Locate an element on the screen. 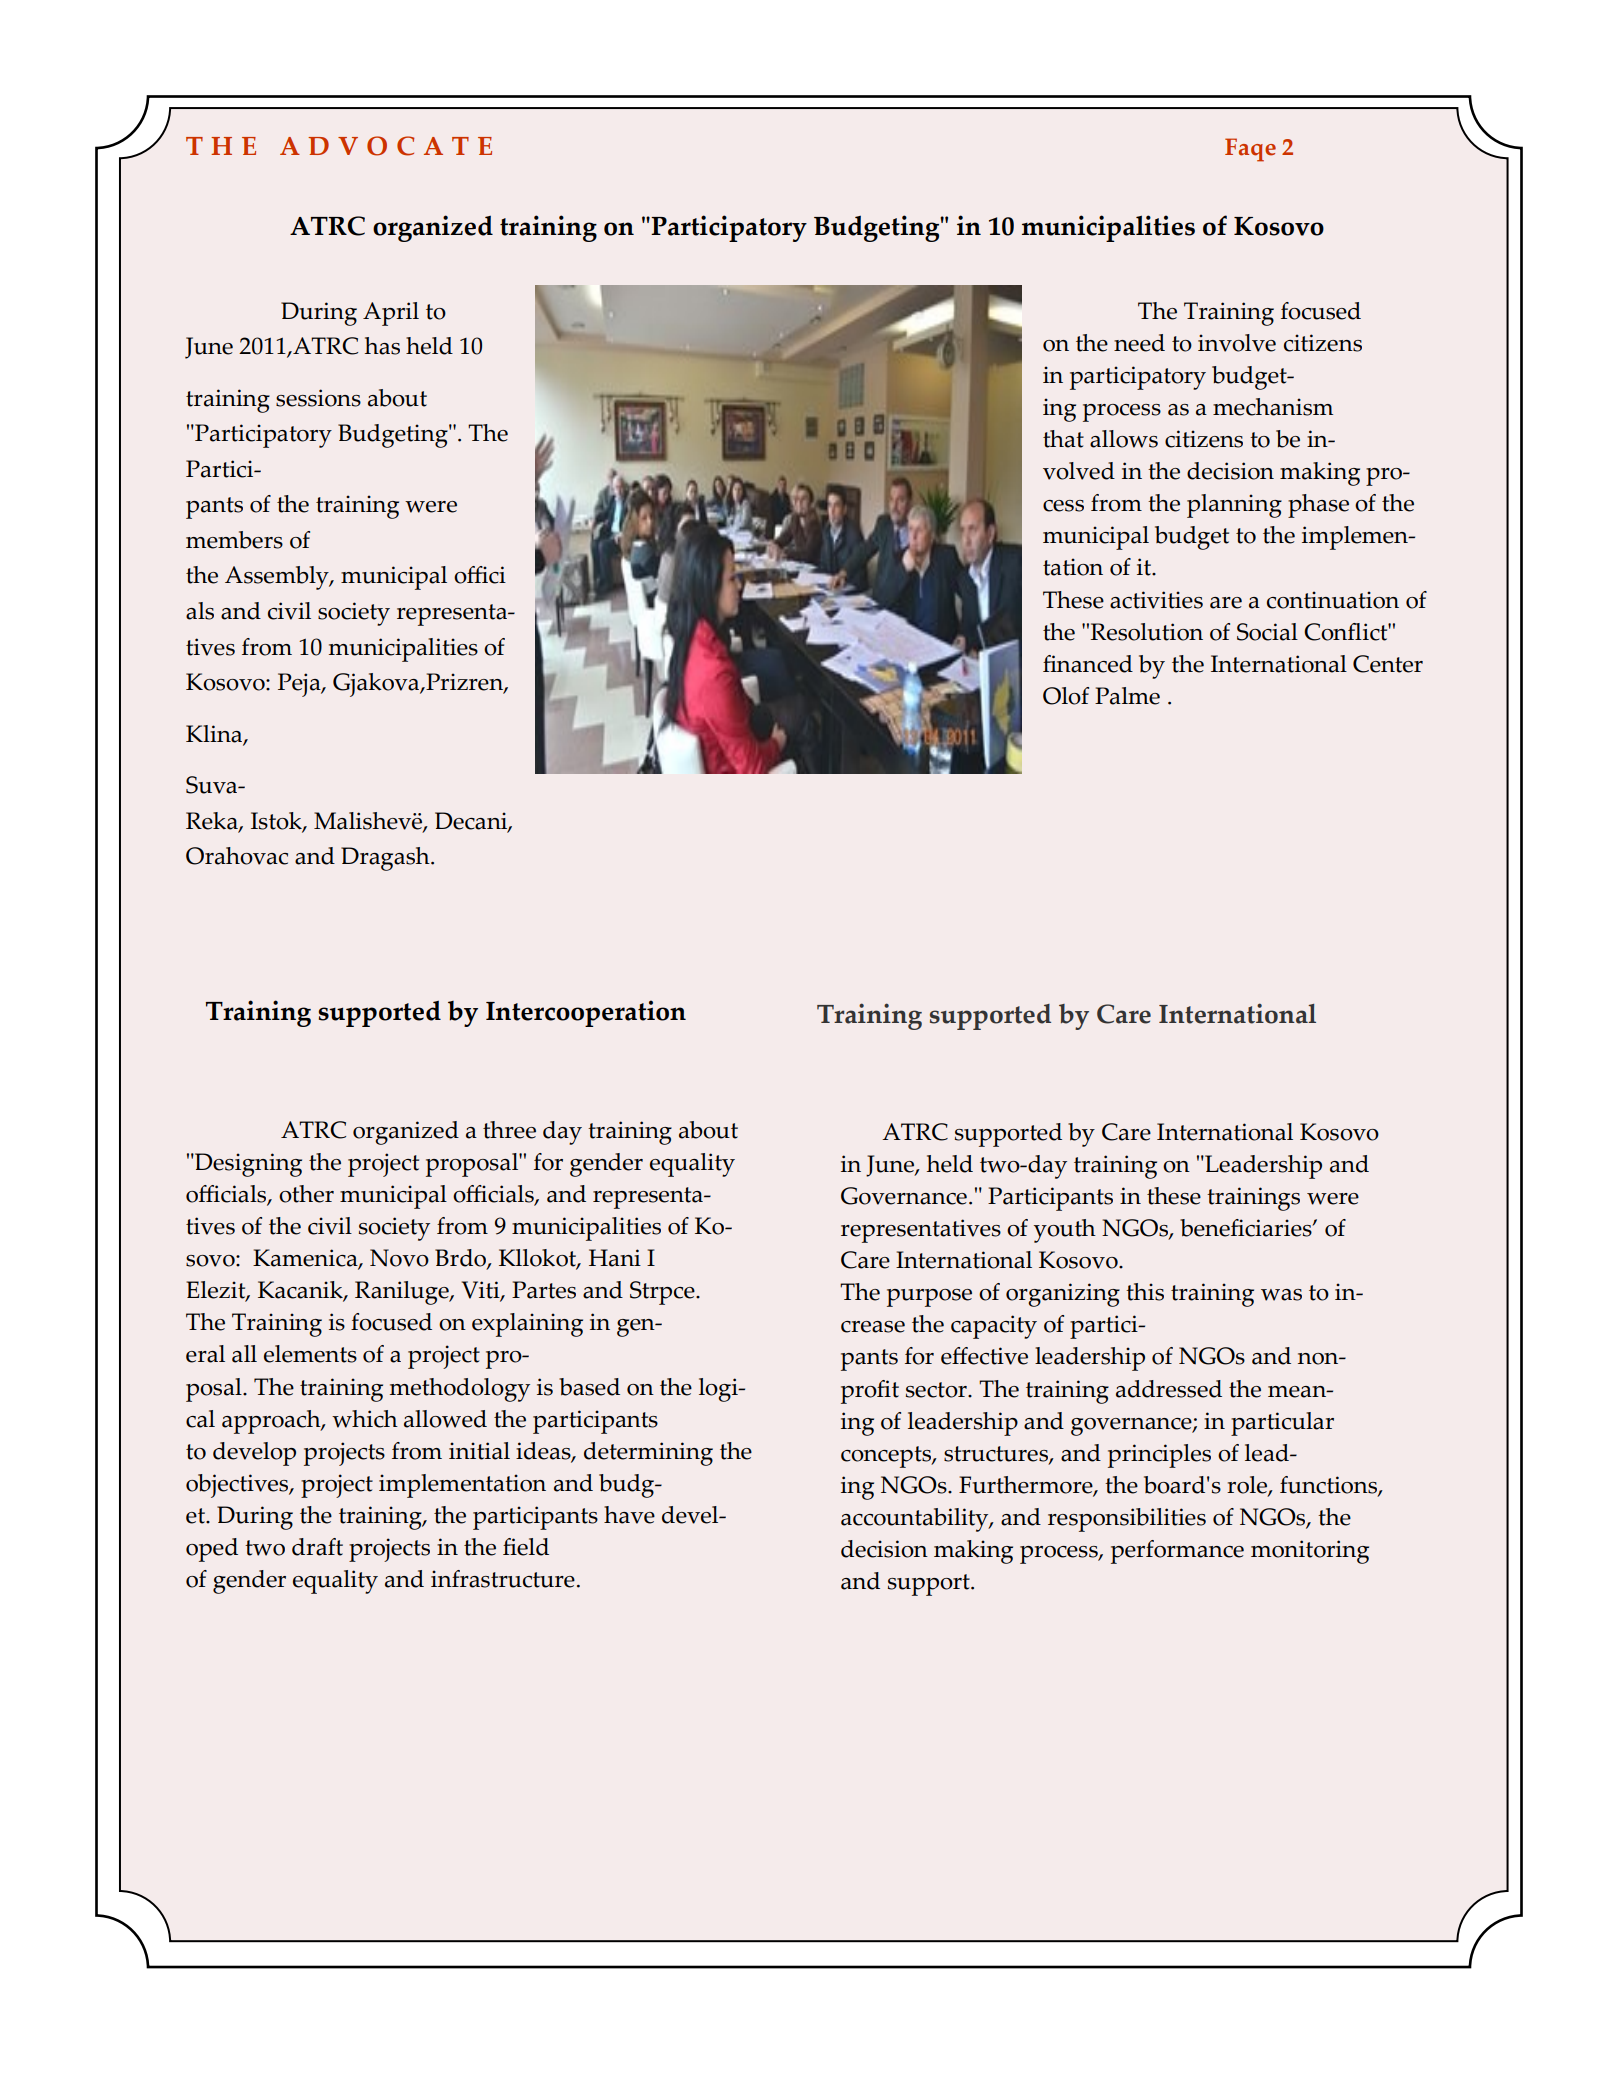  Social is located at coordinates (1267, 632).
